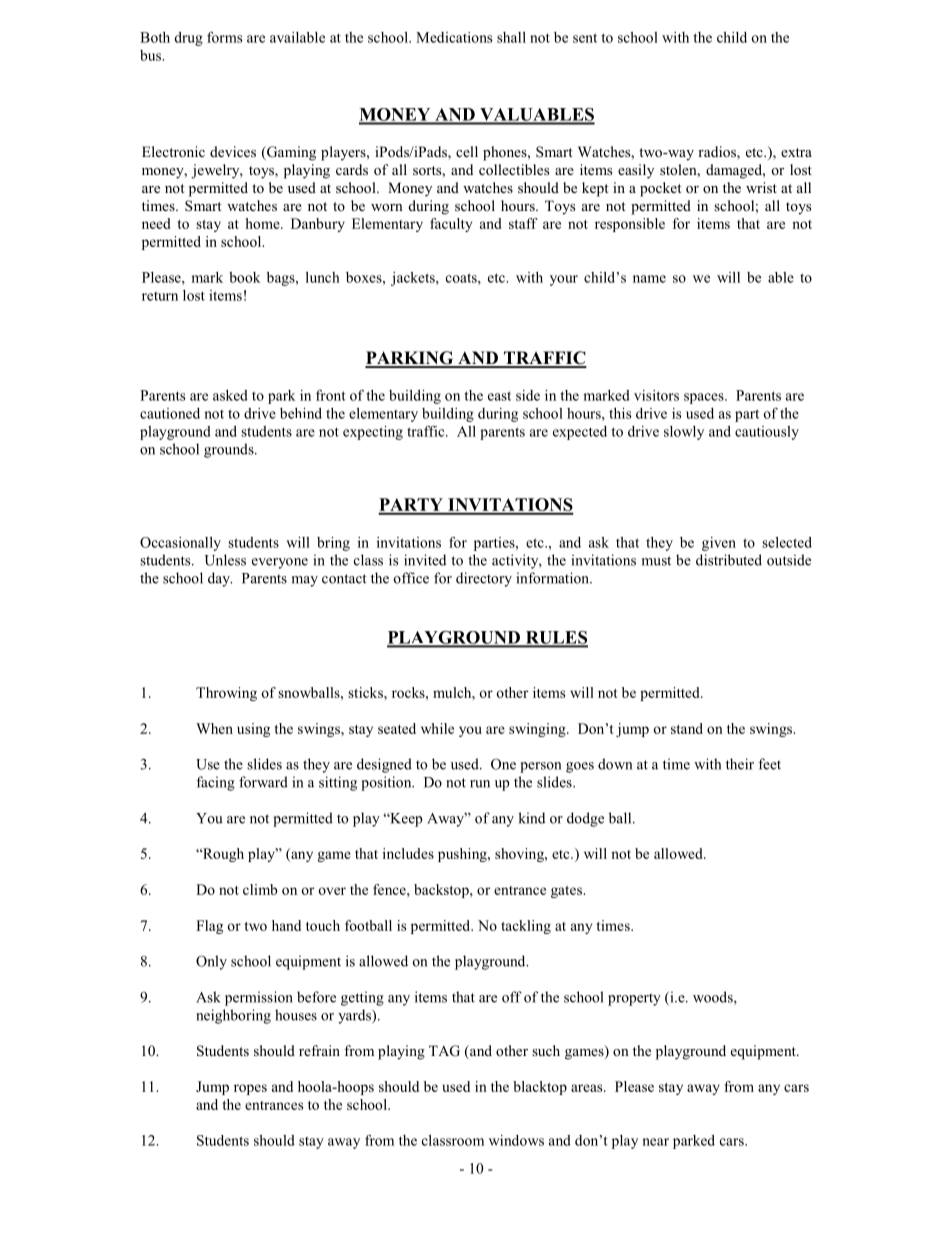  What do you see at coordinates (454, 37) in the image?
I see `Medications` at bounding box center [454, 37].
